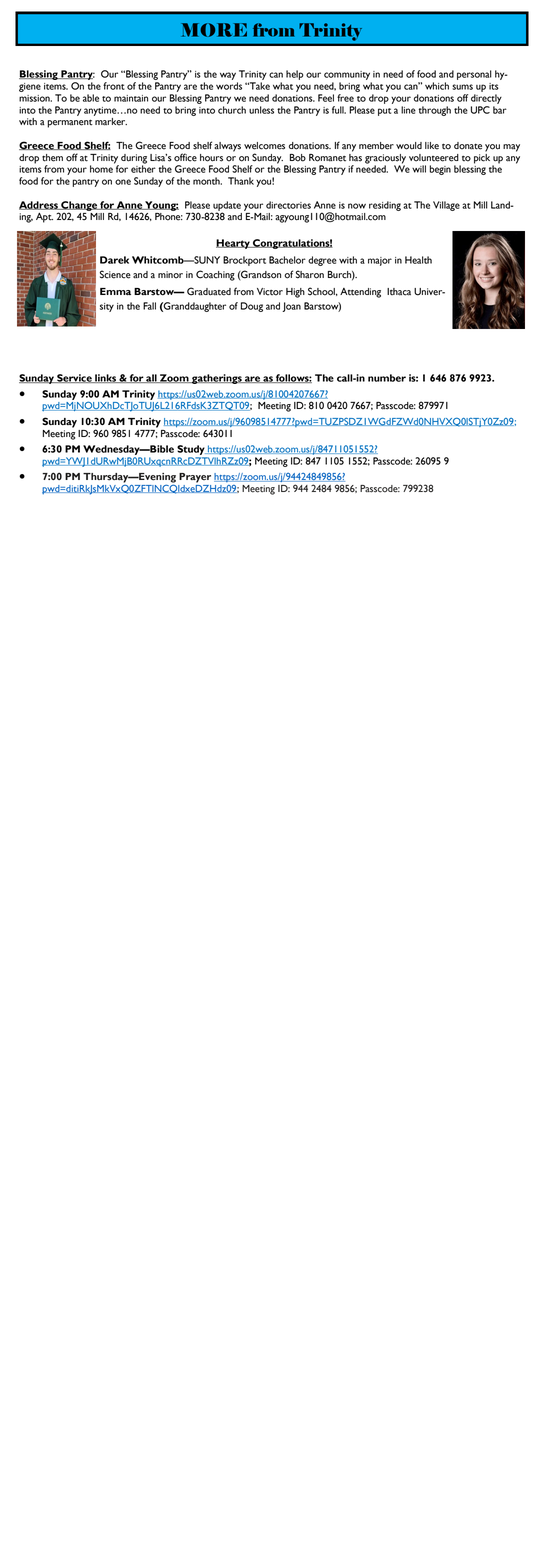 Image resolution: width=534 pixels, height=1568 pixels. What do you see at coordinates (474, 75) in the image?
I see `personal` at bounding box center [474, 75].
